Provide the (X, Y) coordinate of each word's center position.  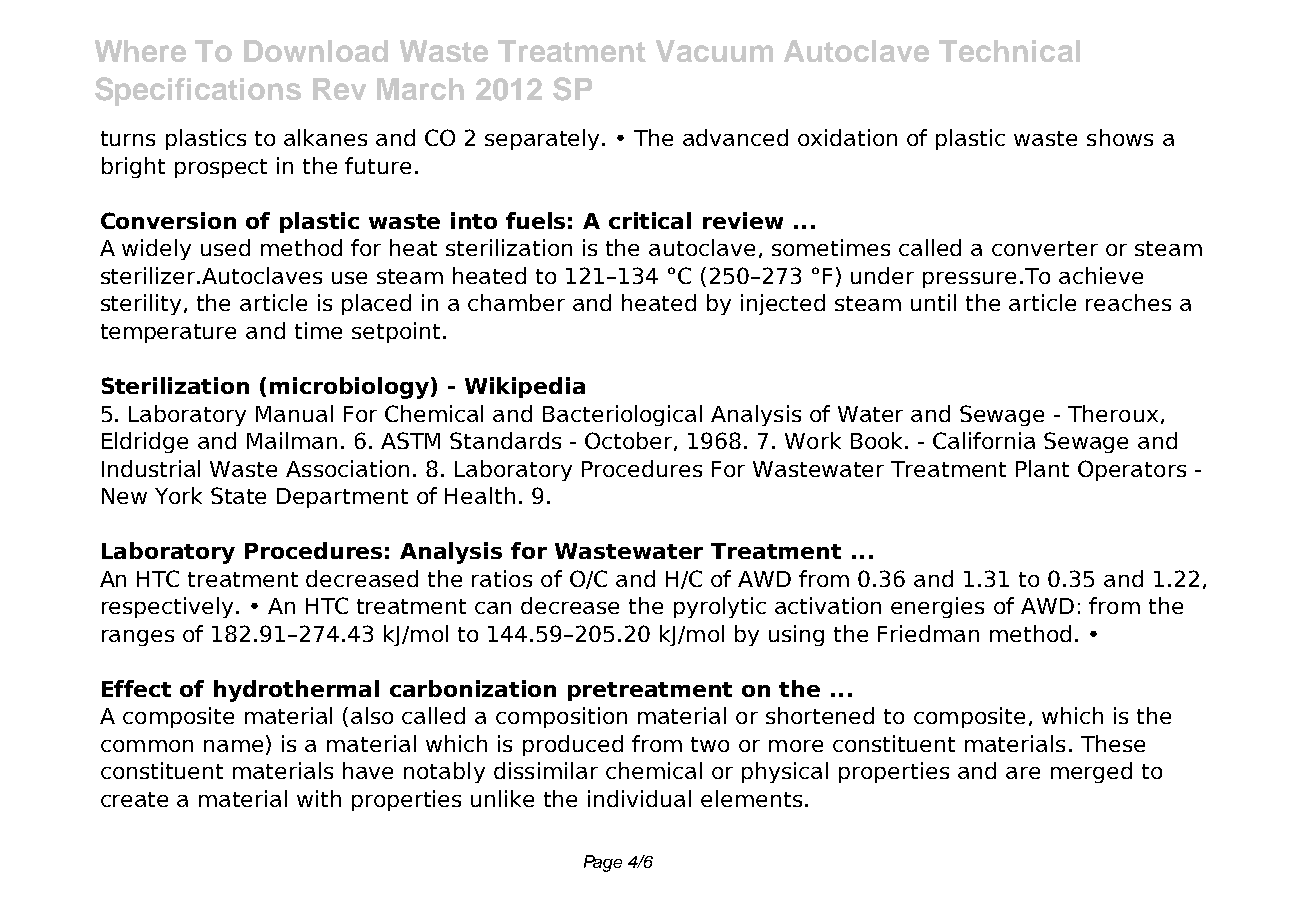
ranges (138, 638)
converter (1045, 248)
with (319, 798)
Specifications (198, 91)
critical (650, 220)
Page (603, 863)
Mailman (292, 440)
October (630, 441)
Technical (1009, 51)
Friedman (928, 633)
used (225, 247)
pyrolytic (720, 607)
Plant (1042, 468)
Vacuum (714, 51)
